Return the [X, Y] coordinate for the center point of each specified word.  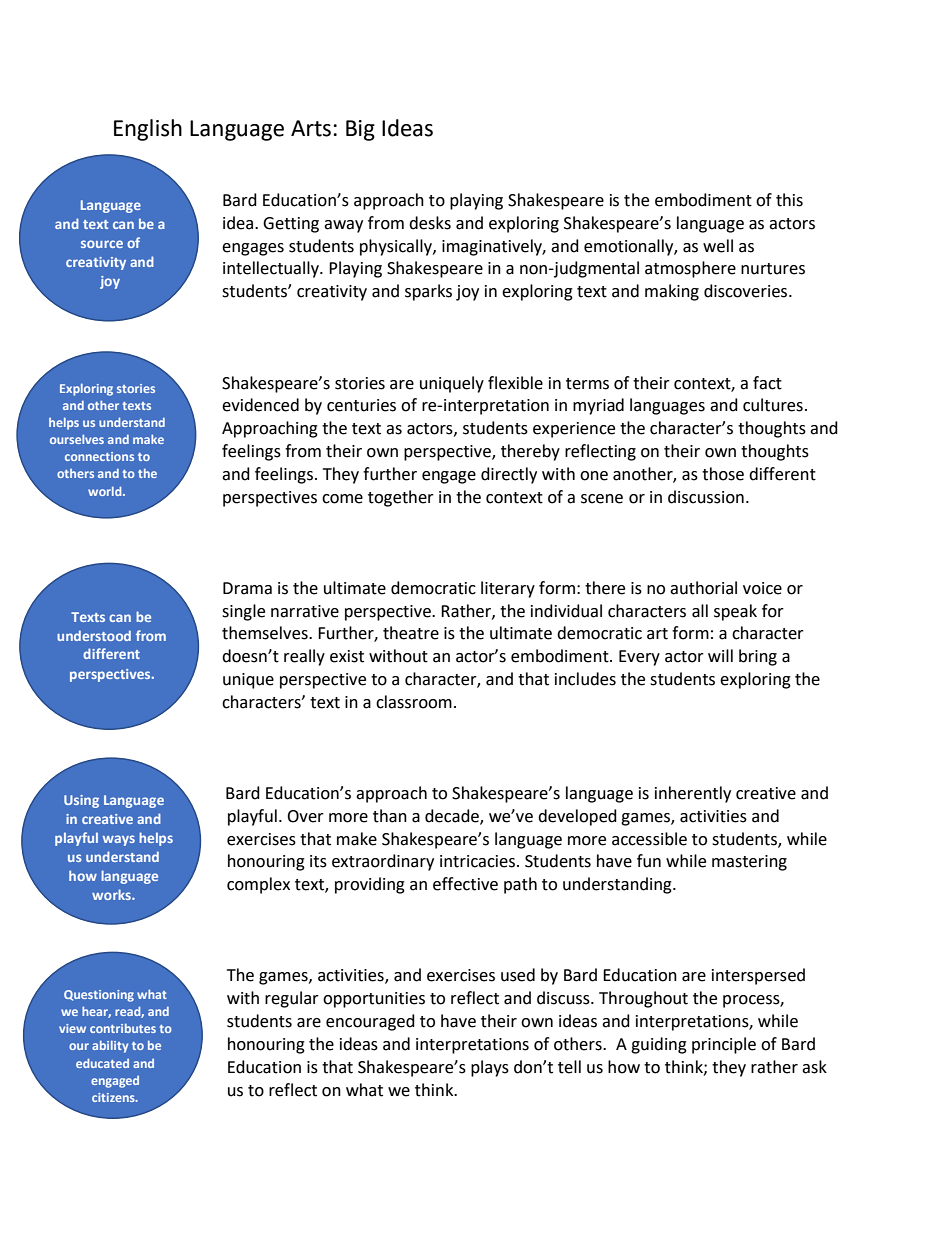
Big [360, 130]
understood [94, 635]
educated [102, 1063]
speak [735, 612]
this [789, 200]
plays [490, 1068]
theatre [411, 633]
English [148, 130]
